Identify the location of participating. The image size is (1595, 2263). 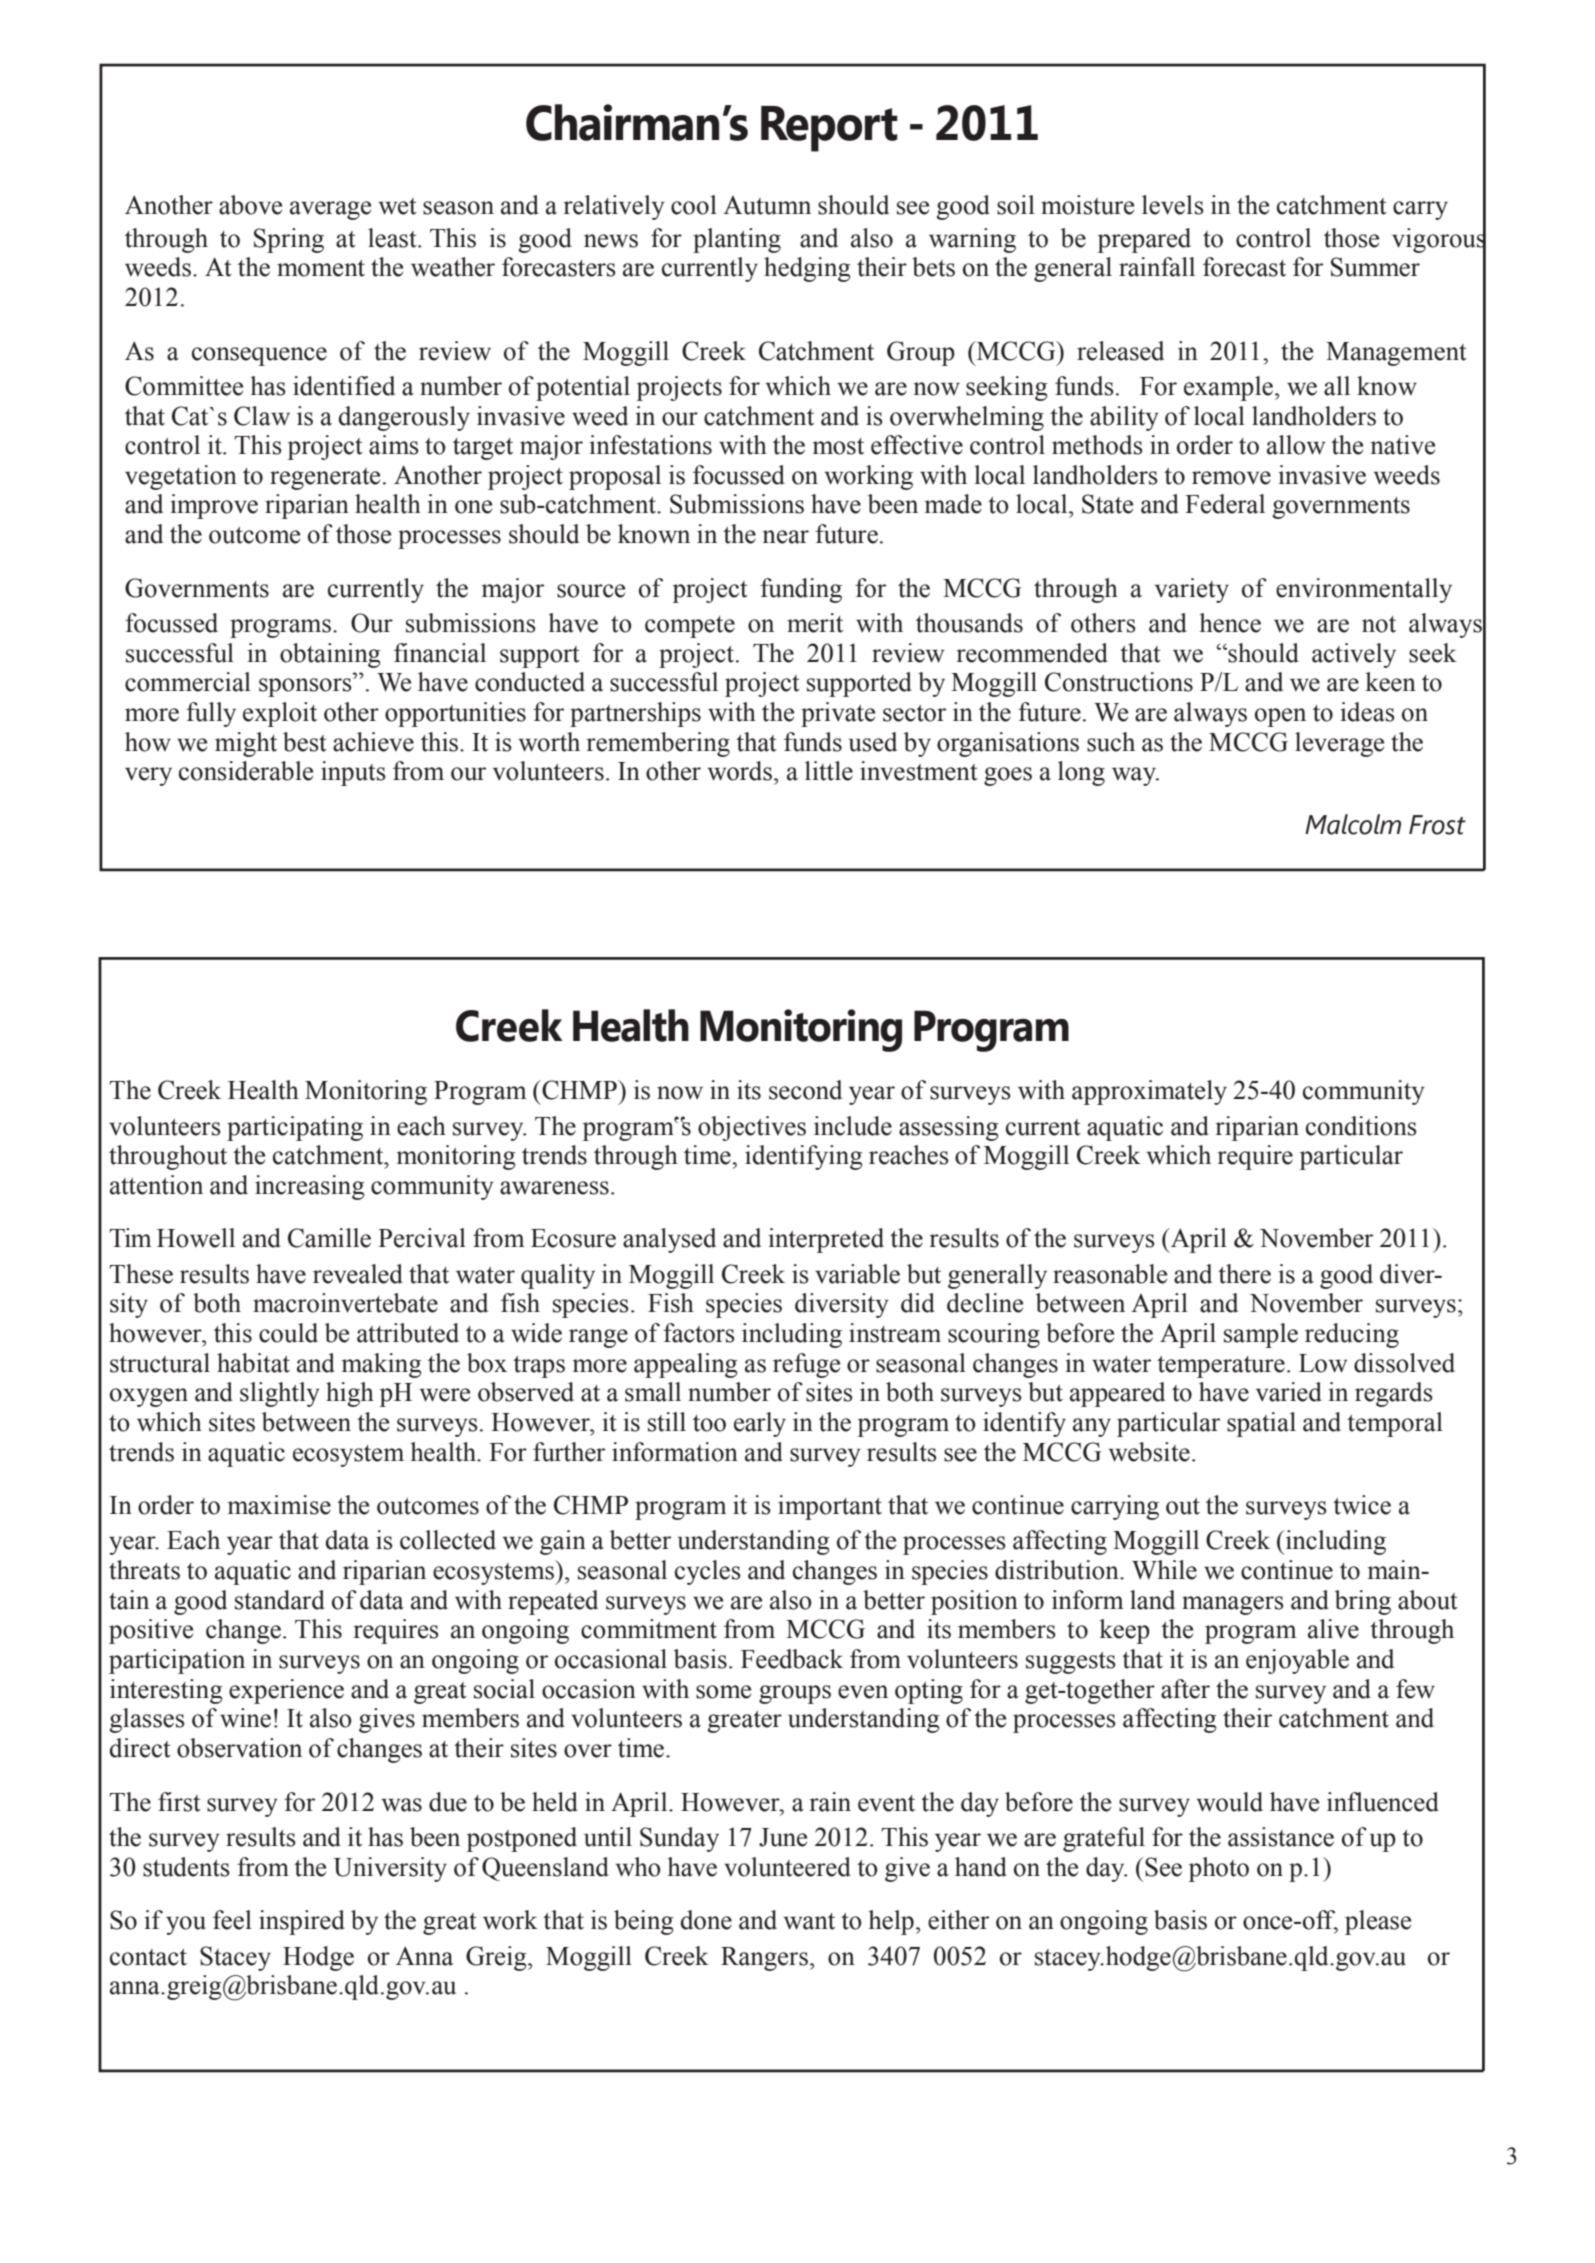
(295, 1128).
